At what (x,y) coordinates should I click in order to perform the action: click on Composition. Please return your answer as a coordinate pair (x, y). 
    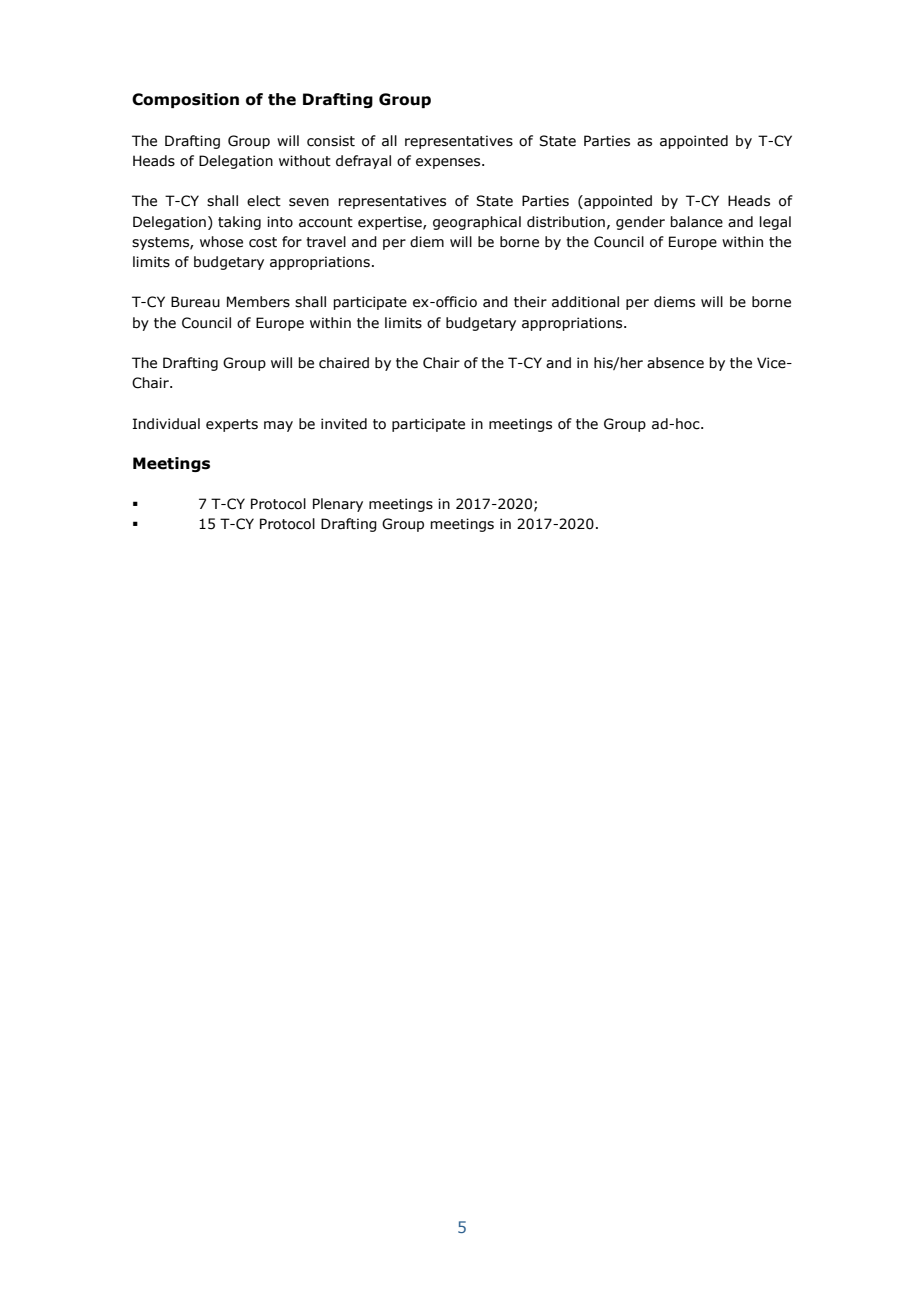
    Looking at the image, I should click on (185, 100).
